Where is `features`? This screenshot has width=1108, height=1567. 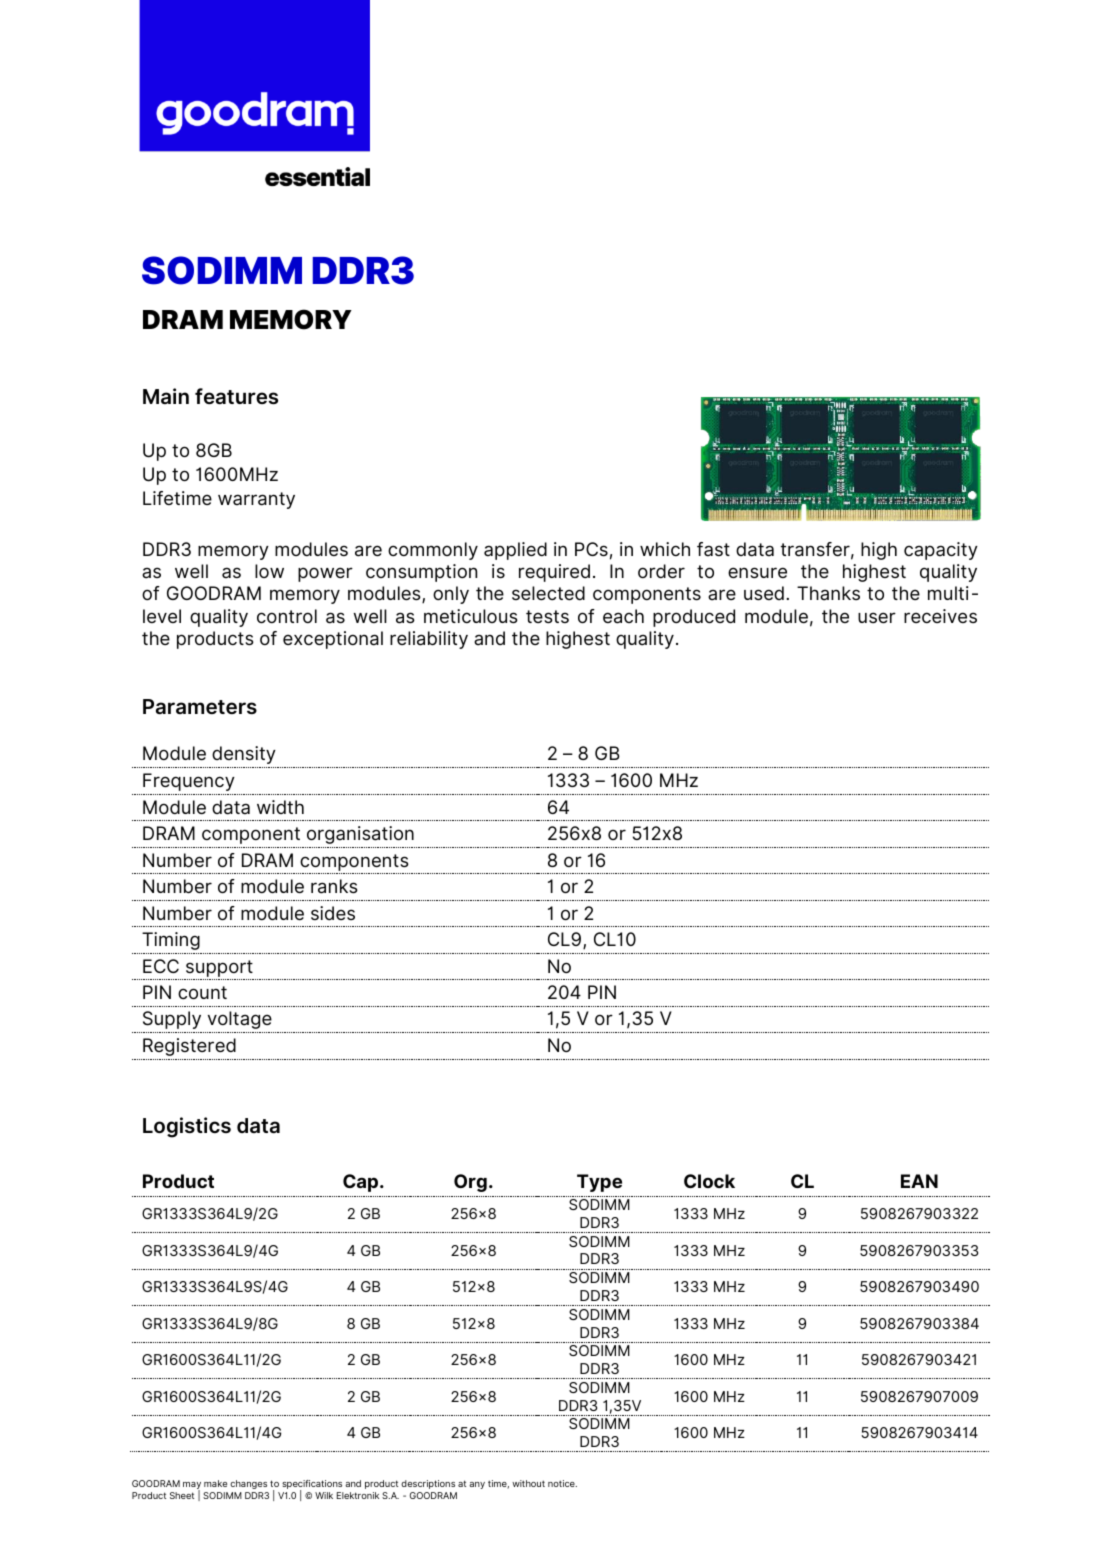
features is located at coordinates (236, 396).
